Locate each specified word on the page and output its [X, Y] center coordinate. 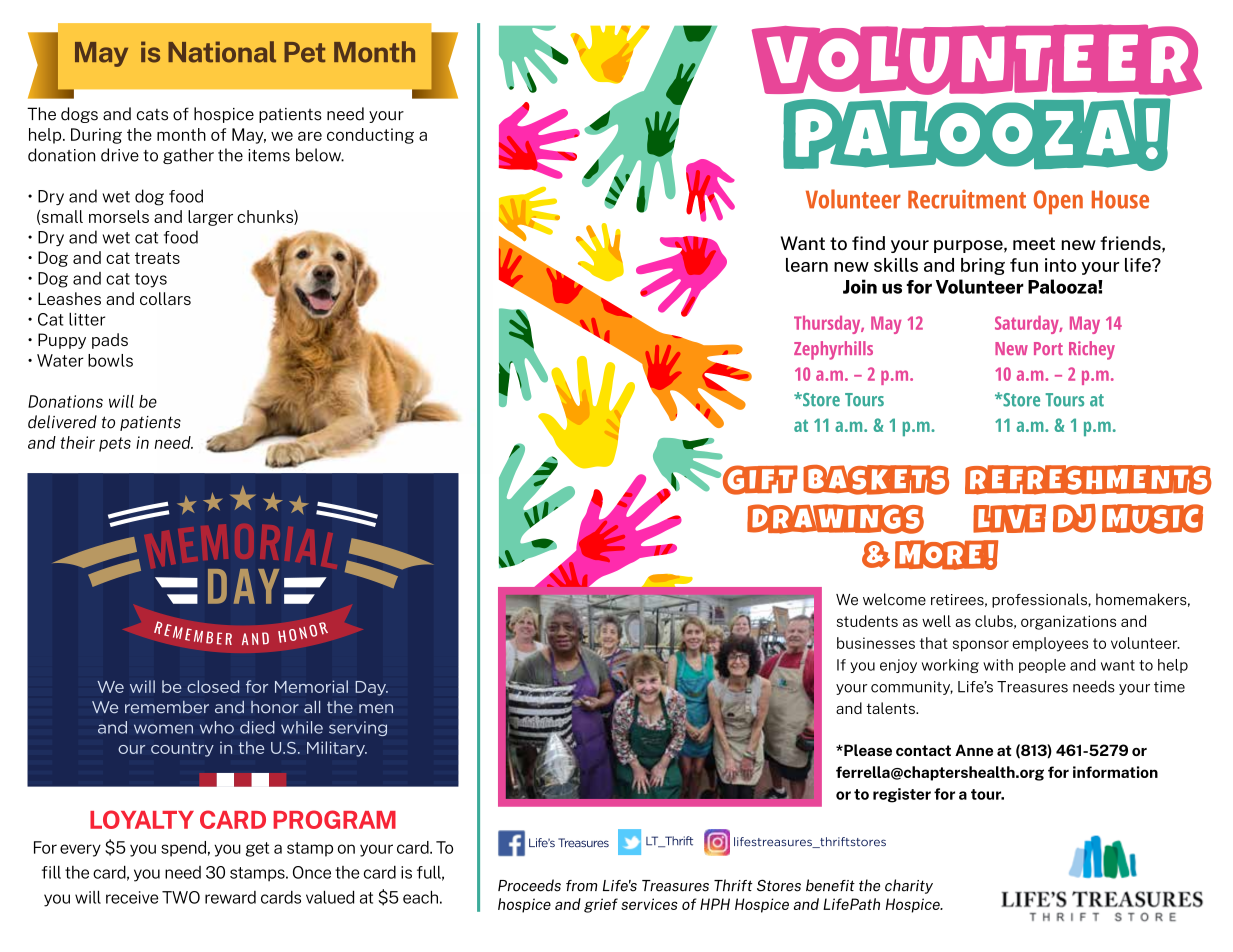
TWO [181, 897]
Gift [759, 480]
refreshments [1088, 480]
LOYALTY [142, 819]
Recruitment [967, 199]
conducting [370, 136]
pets [115, 444]
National [222, 52]
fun [1024, 265]
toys [151, 280]
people [1042, 666]
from [581, 886]
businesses [876, 643]
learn [807, 265]
